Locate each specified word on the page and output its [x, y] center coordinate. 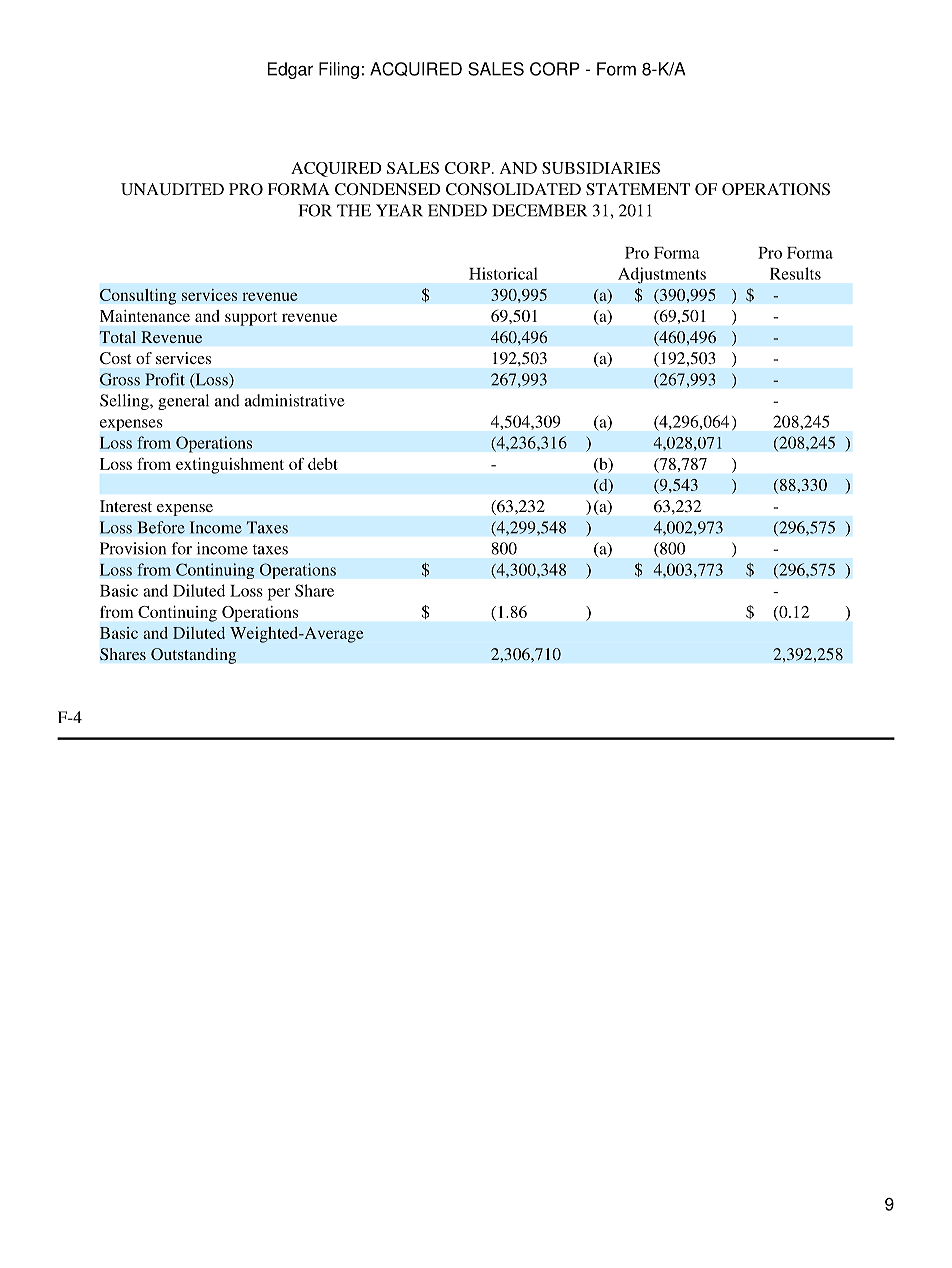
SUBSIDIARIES [601, 168]
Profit [165, 379]
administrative [294, 400]
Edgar [290, 70]
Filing [339, 70]
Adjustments [662, 275]
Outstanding [193, 656]
